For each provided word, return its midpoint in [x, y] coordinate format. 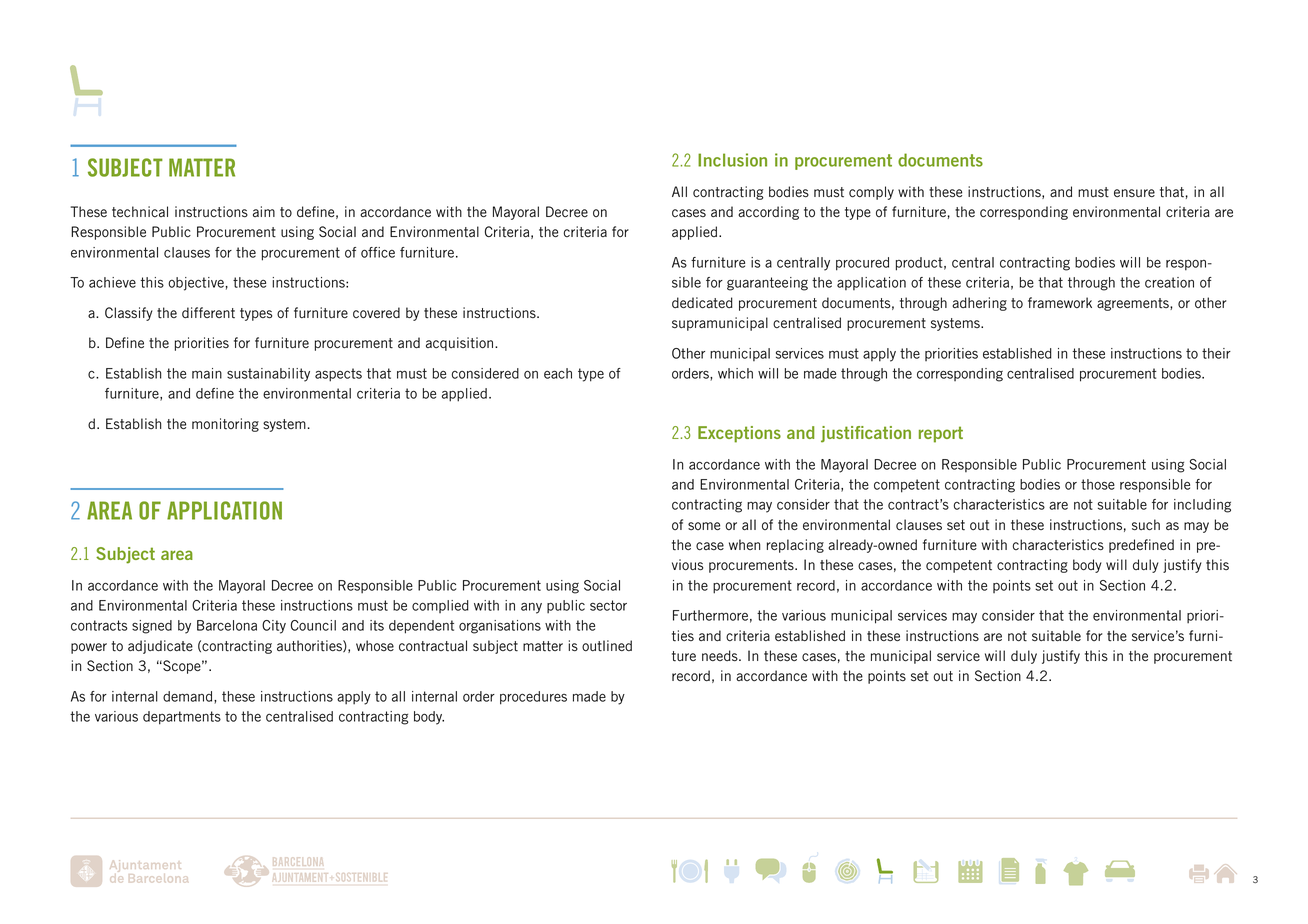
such [1146, 525]
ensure [1134, 193]
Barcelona [227, 625]
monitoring [225, 425]
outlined [607, 646]
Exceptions [739, 434]
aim [264, 211]
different [208, 312]
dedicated [702, 303]
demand [189, 697]
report [941, 434]
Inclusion [732, 160]
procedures [533, 698]
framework [1060, 302]
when [744, 544]
